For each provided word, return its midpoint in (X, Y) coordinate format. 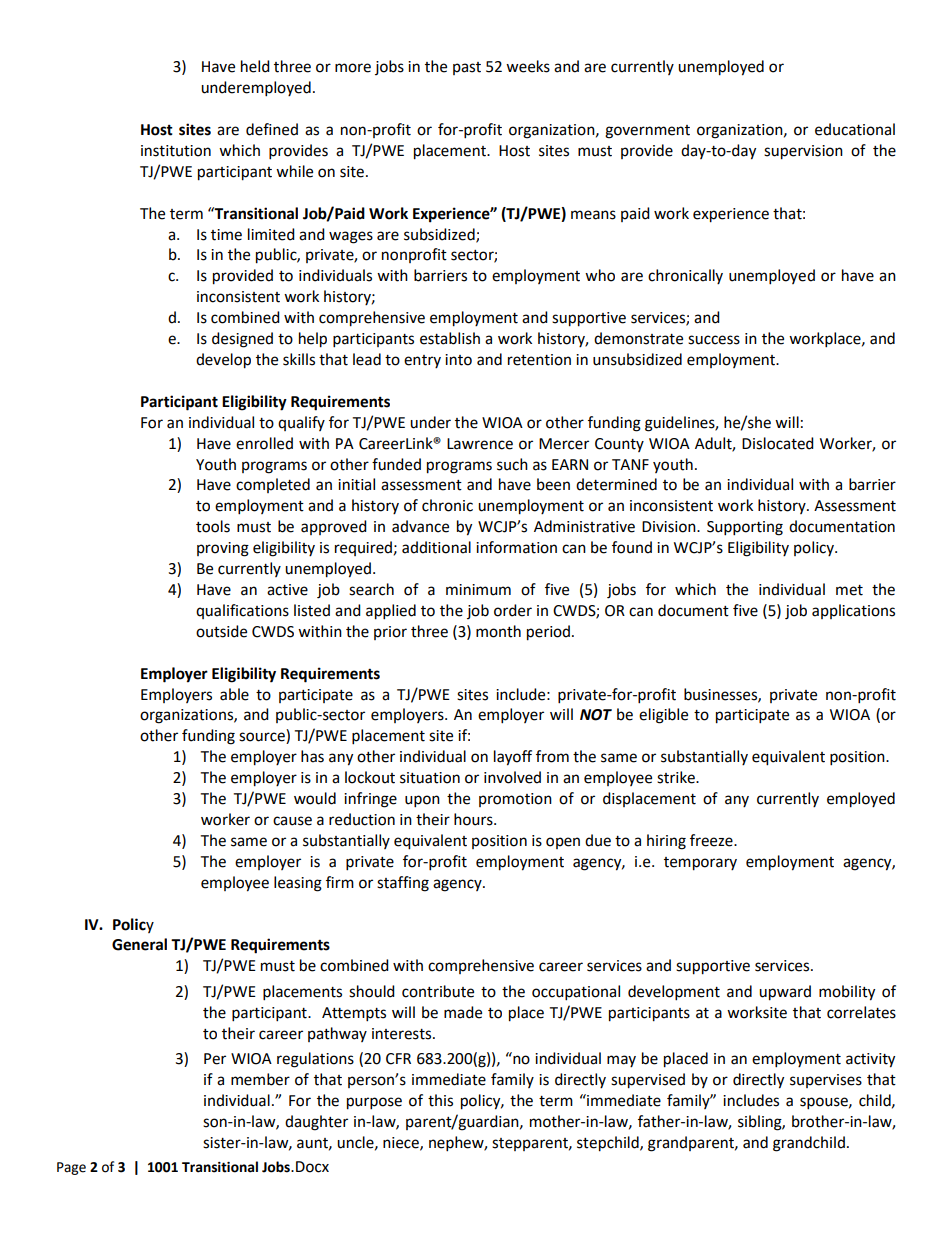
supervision (803, 152)
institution (176, 151)
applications (853, 611)
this (440, 1100)
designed (242, 340)
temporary (700, 864)
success (714, 340)
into (458, 360)
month (498, 631)
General (139, 944)
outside (221, 631)
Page (71, 1168)
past (467, 68)
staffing (403, 884)
